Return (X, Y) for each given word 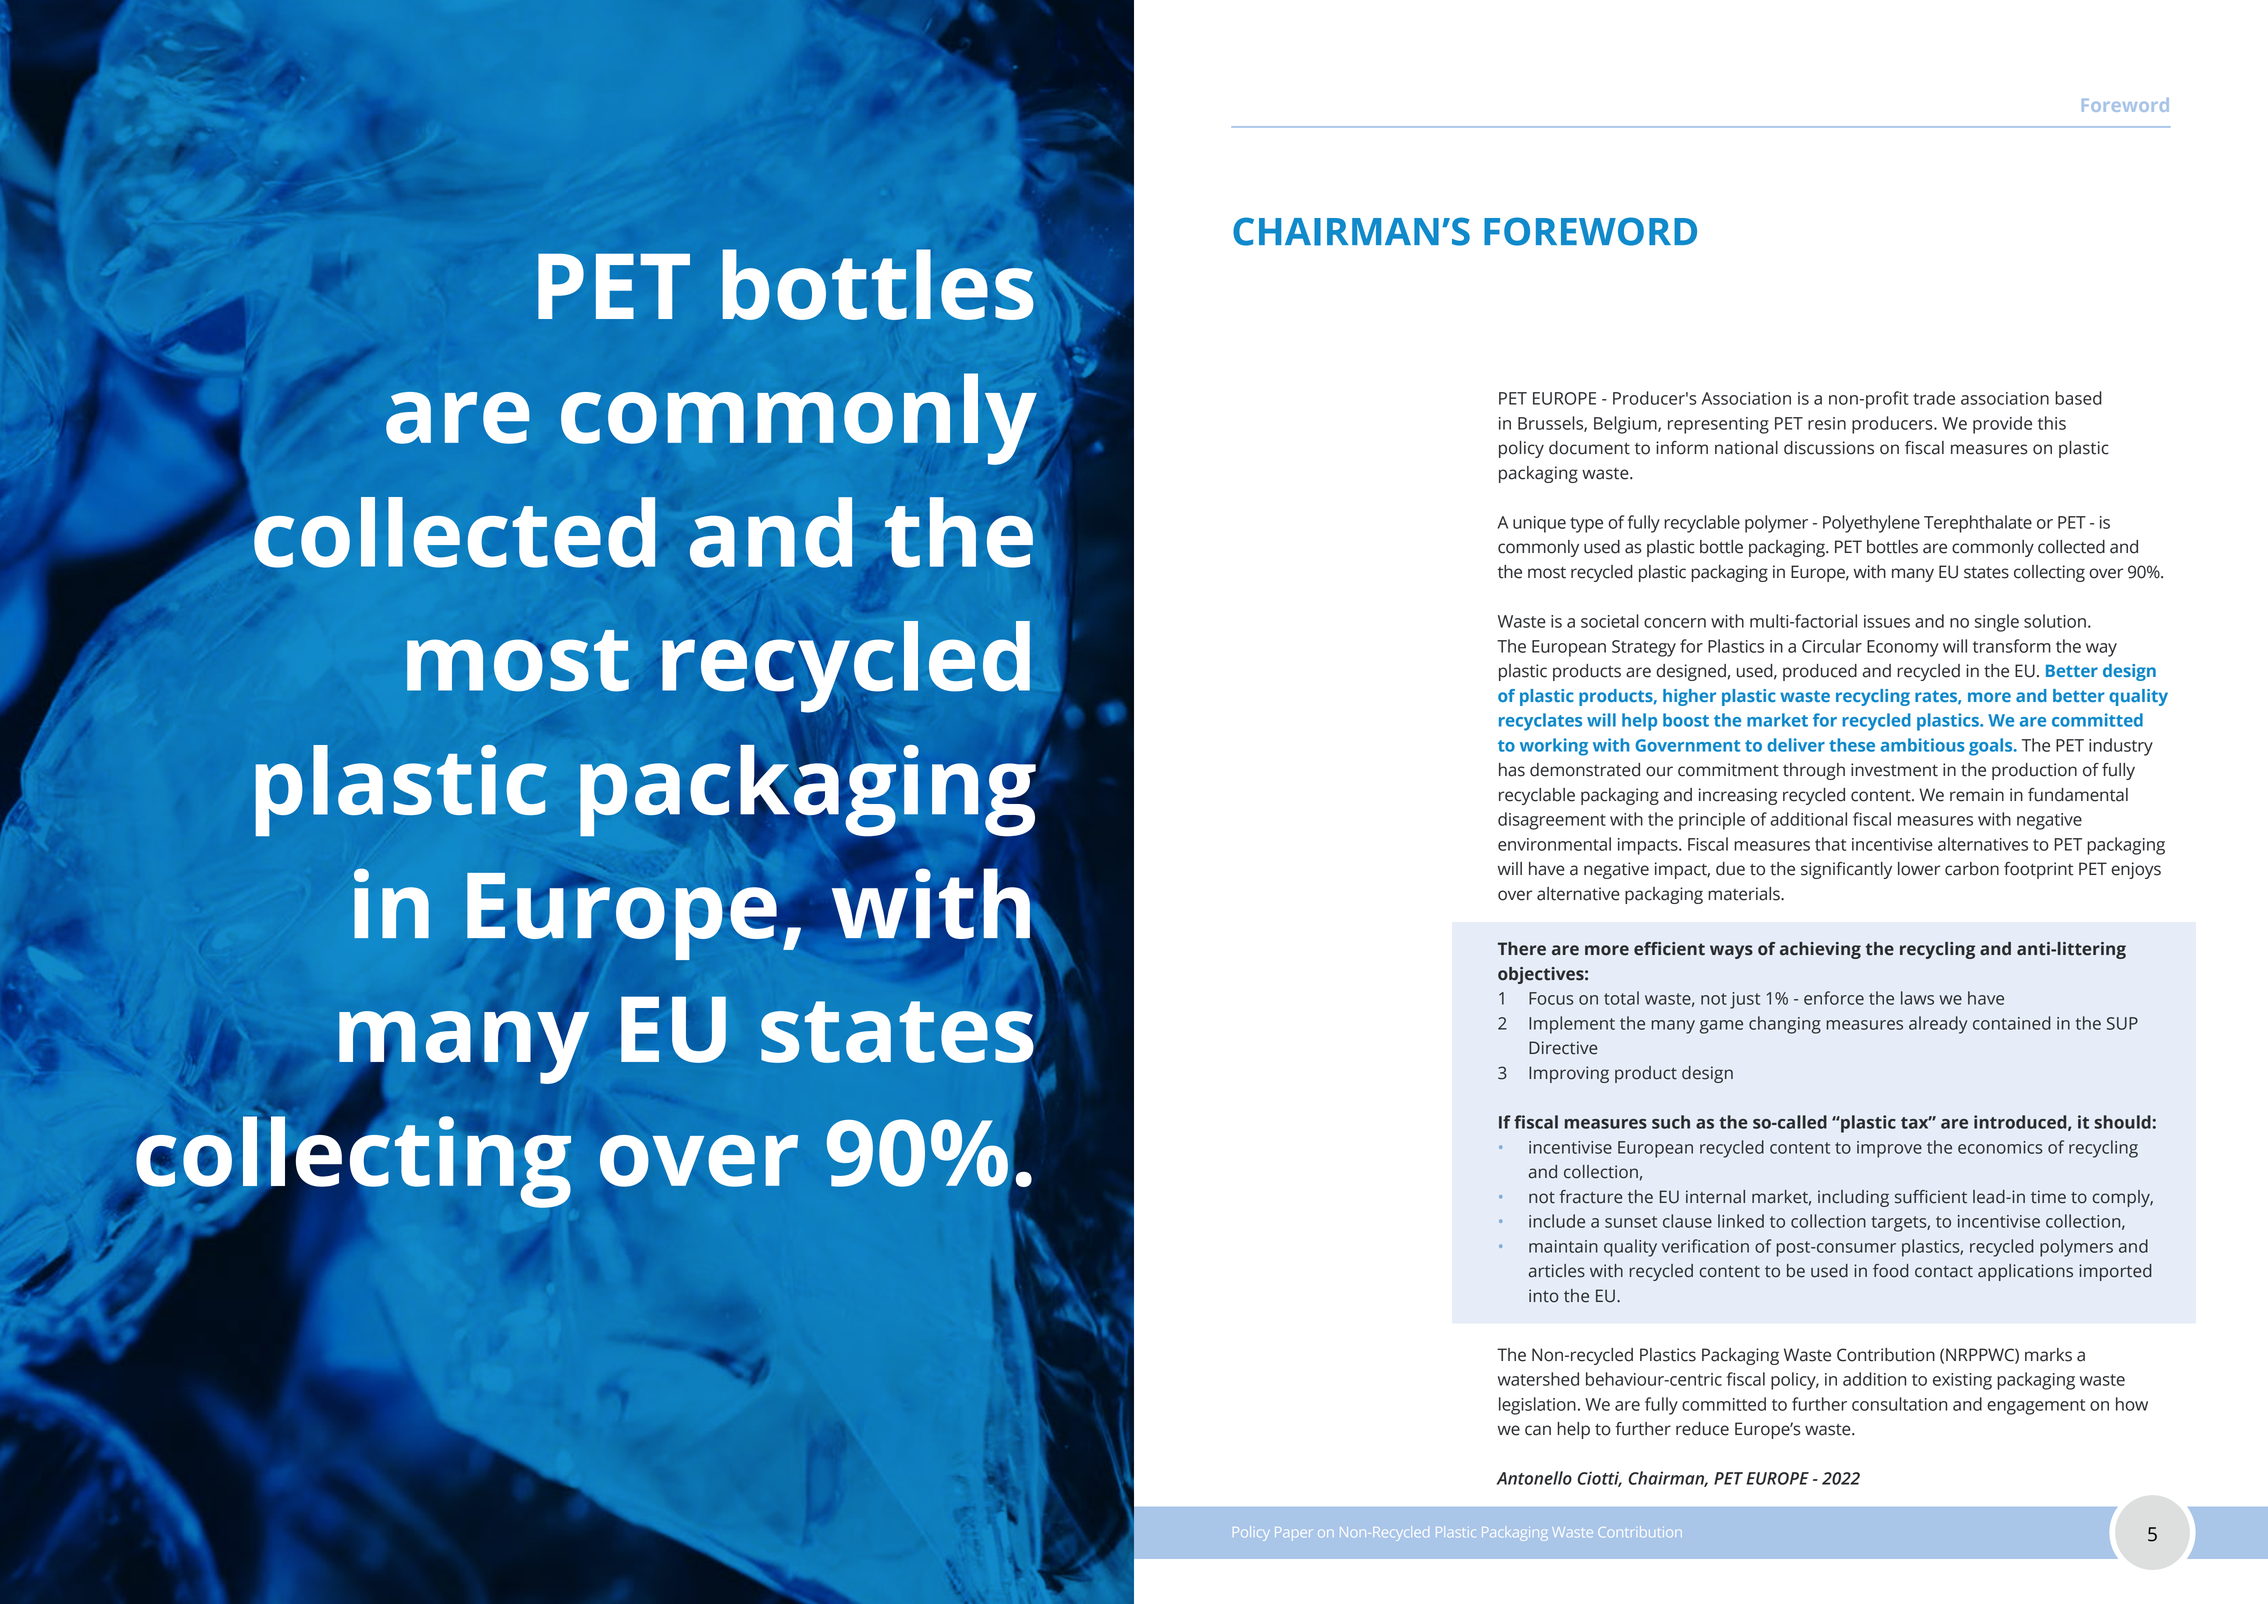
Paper (1292, 1533)
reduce (1702, 1429)
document (1589, 448)
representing (1718, 425)
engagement (2036, 1407)
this (2052, 423)
